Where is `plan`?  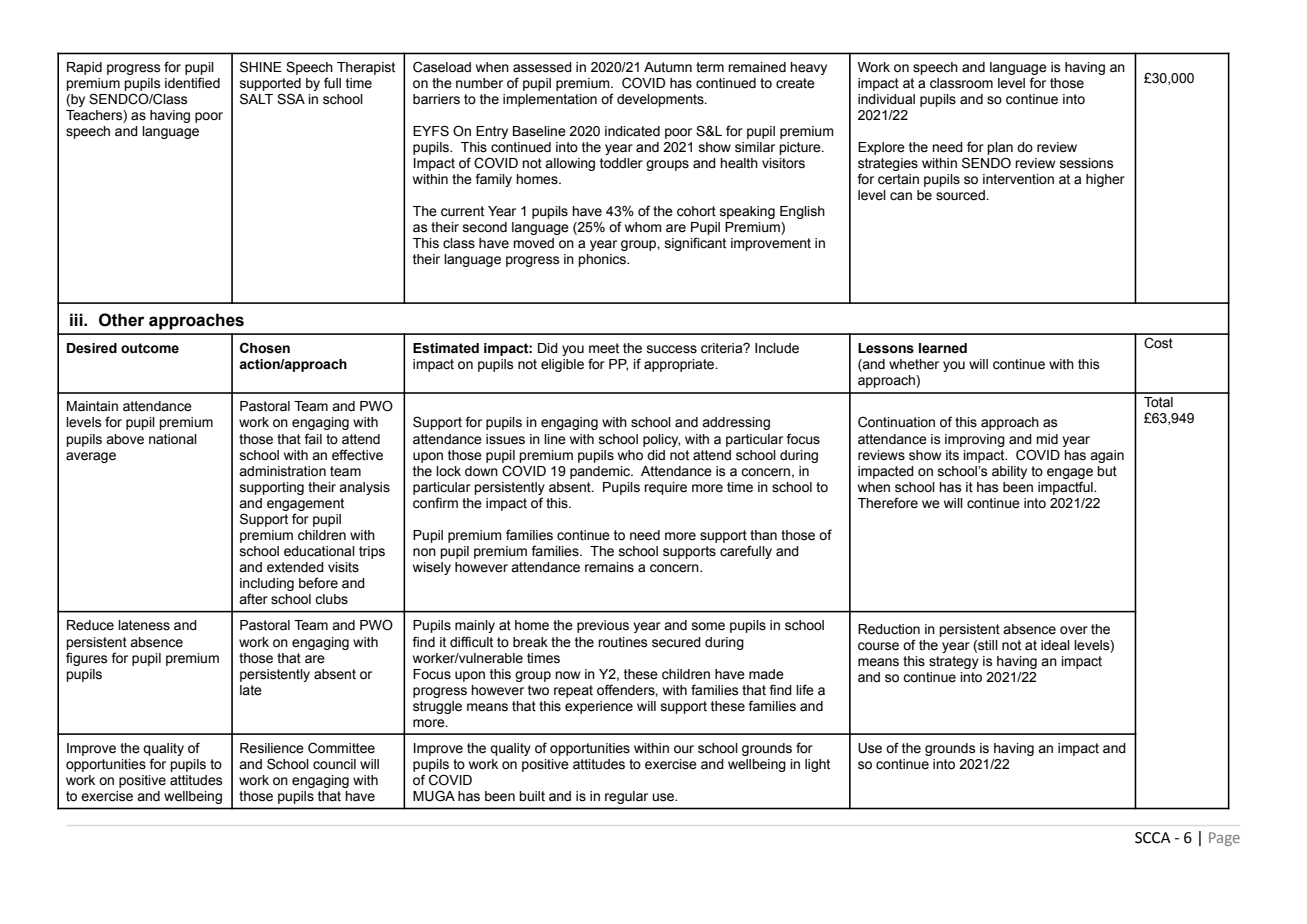
plan is located at coordinates (1000, 148).
